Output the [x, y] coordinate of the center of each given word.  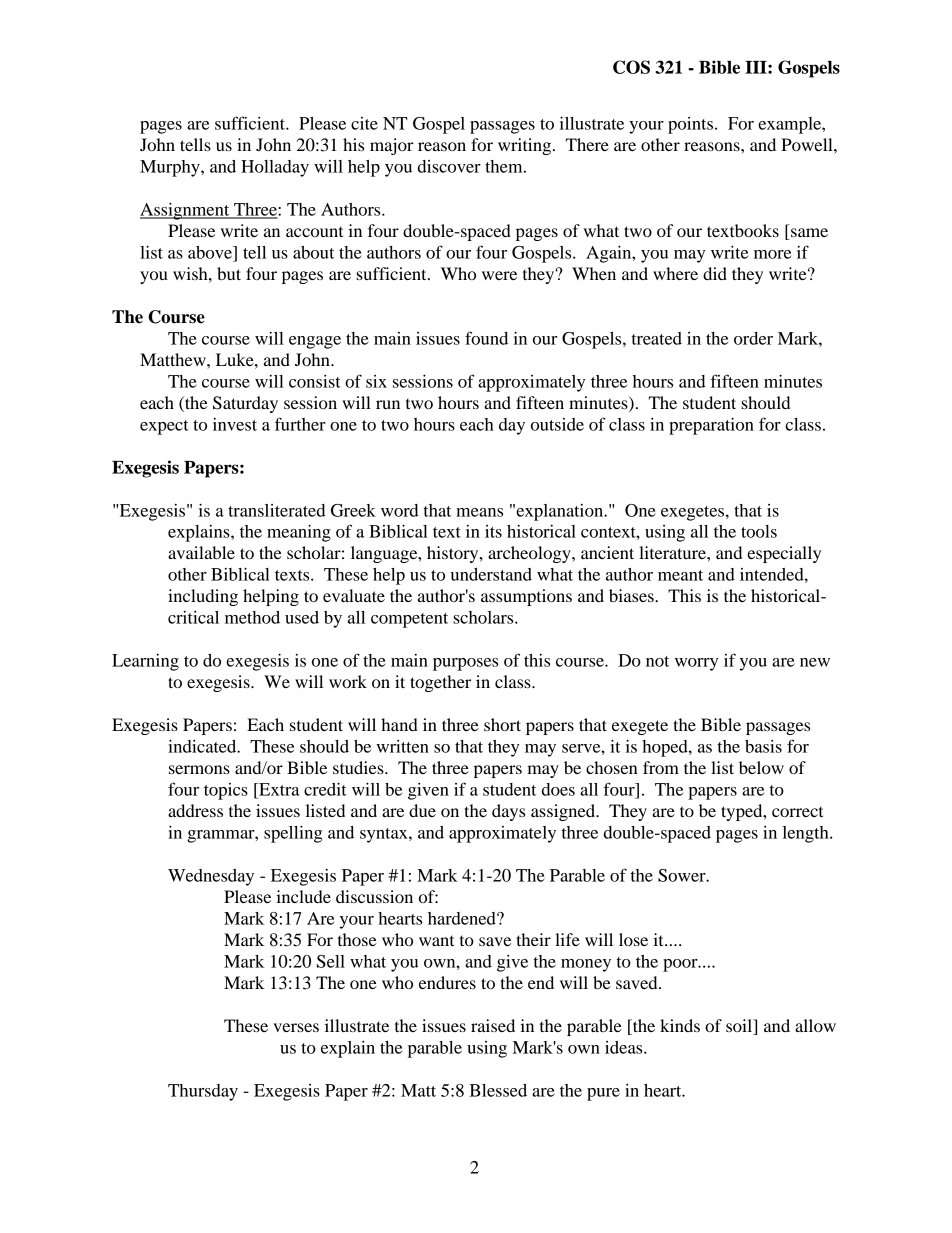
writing [526, 146]
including [203, 597]
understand [491, 574]
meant [680, 575]
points [692, 125]
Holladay [275, 168]
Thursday [203, 1092]
